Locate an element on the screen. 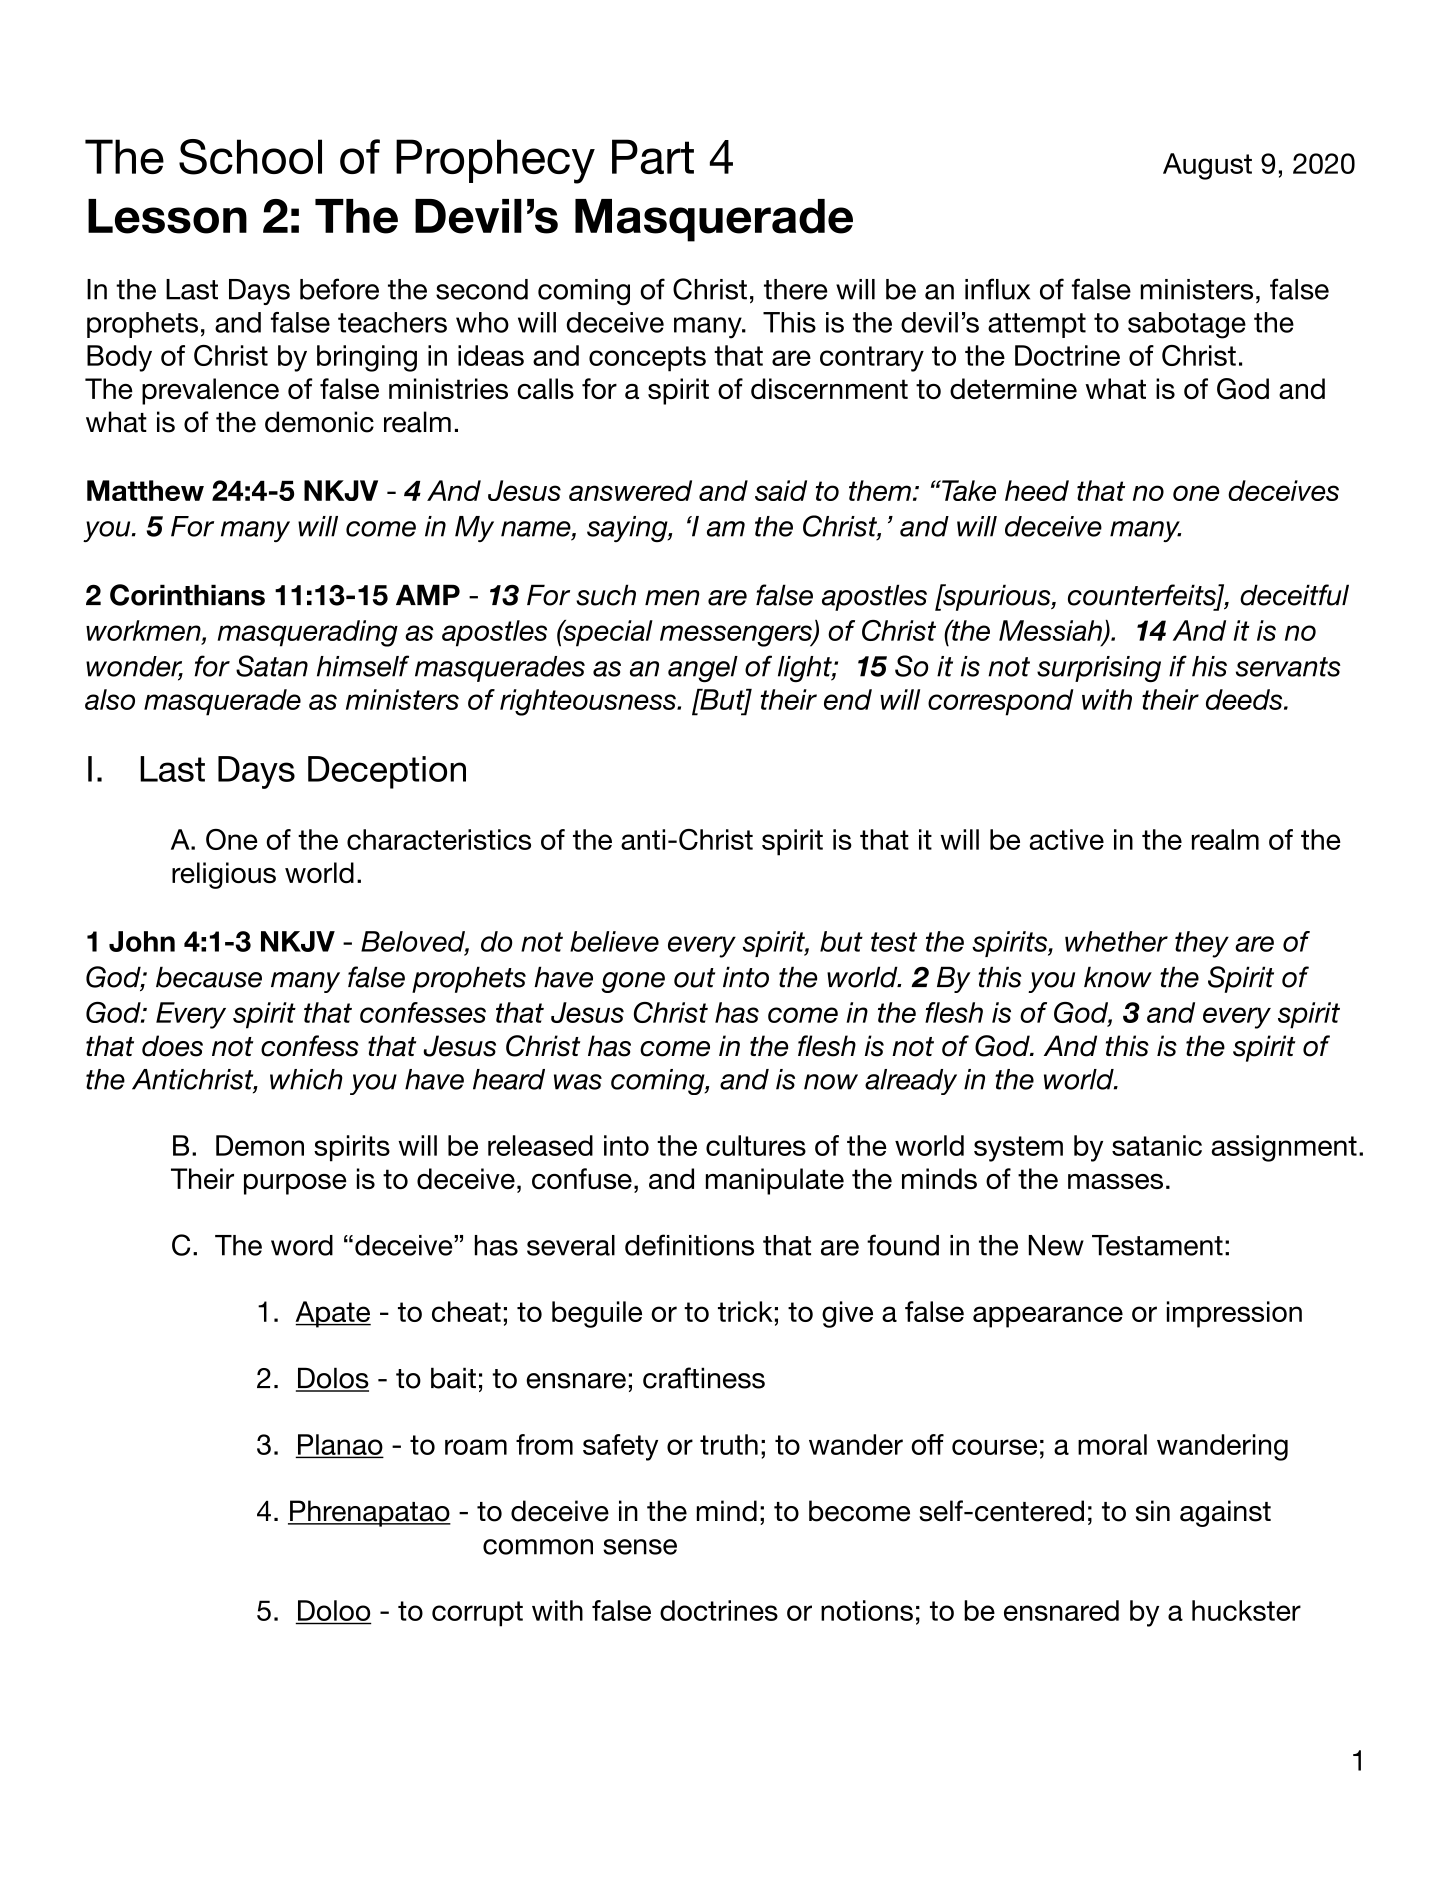 This screenshot has height=1879, width=1452. religious is located at coordinates (224, 875).
